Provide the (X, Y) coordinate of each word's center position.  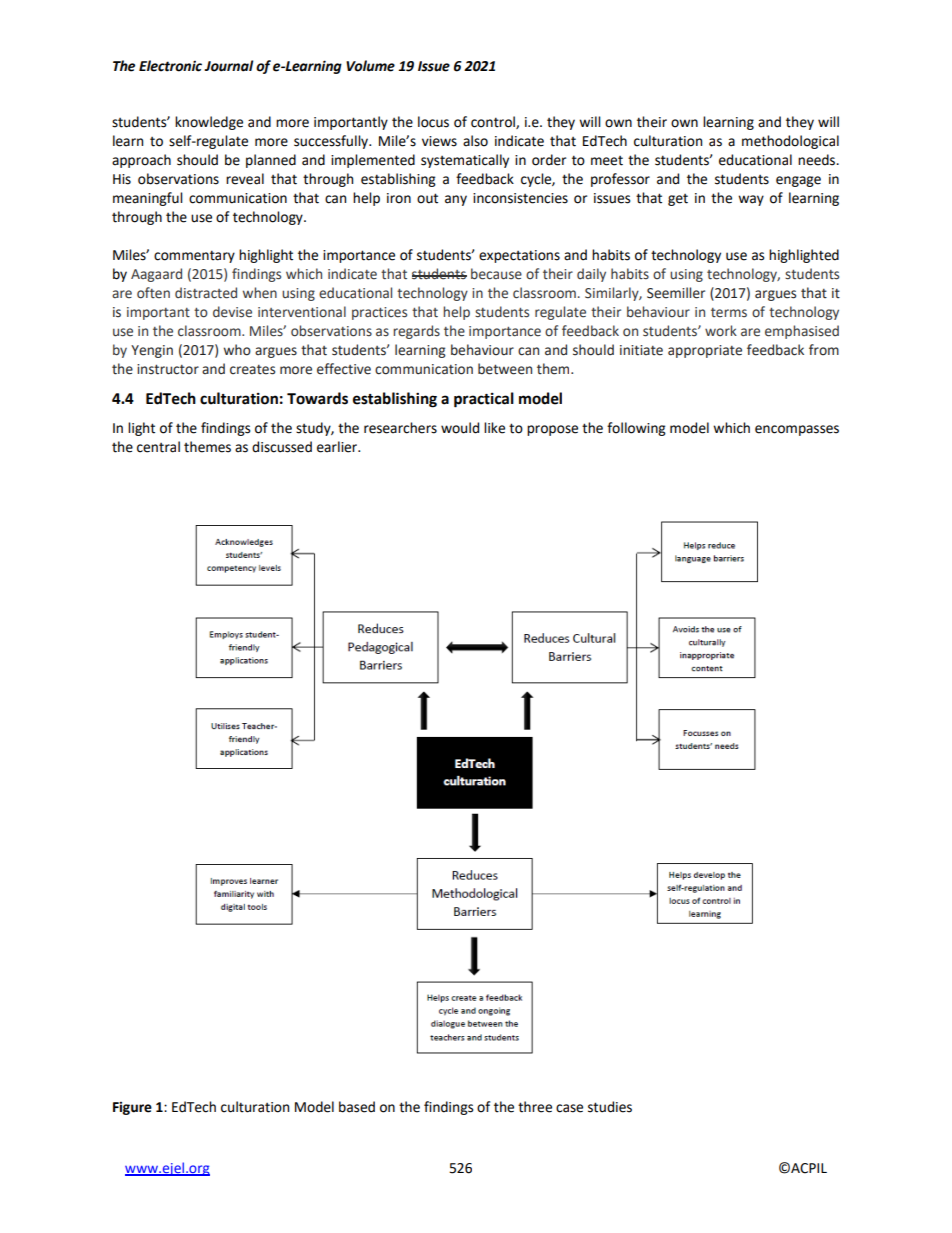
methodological (790, 142)
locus (433, 122)
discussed (282, 447)
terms (729, 313)
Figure (132, 1108)
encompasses (797, 430)
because (496, 274)
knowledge (209, 123)
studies (610, 1107)
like (494, 428)
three (535, 1107)
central (158, 447)
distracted (206, 293)
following (636, 429)
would (460, 428)
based (357, 1107)
